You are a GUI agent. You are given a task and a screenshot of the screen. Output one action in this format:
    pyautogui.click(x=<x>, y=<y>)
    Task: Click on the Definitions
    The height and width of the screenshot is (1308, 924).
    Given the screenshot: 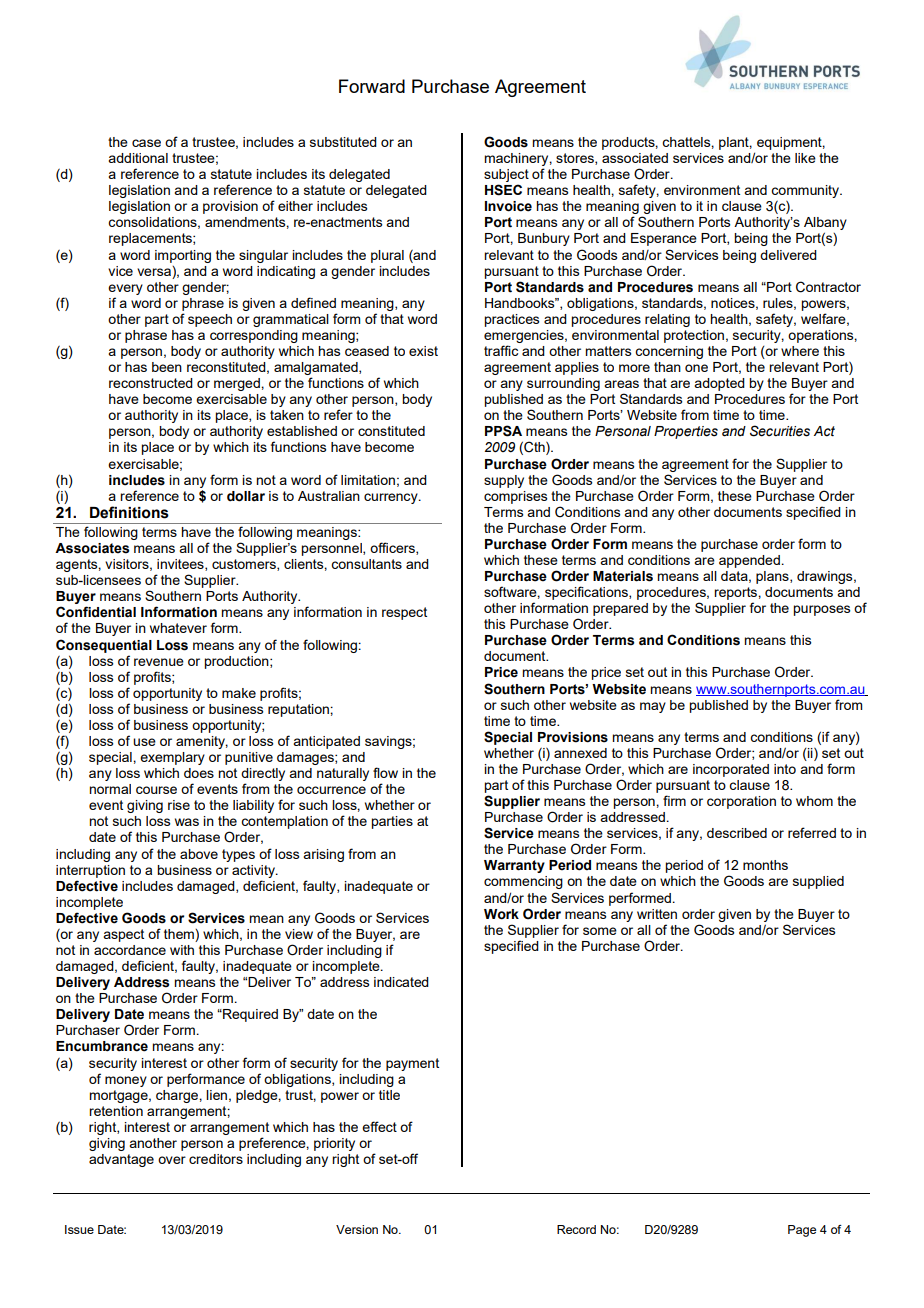 What is the action you would take?
    pyautogui.click(x=129, y=512)
